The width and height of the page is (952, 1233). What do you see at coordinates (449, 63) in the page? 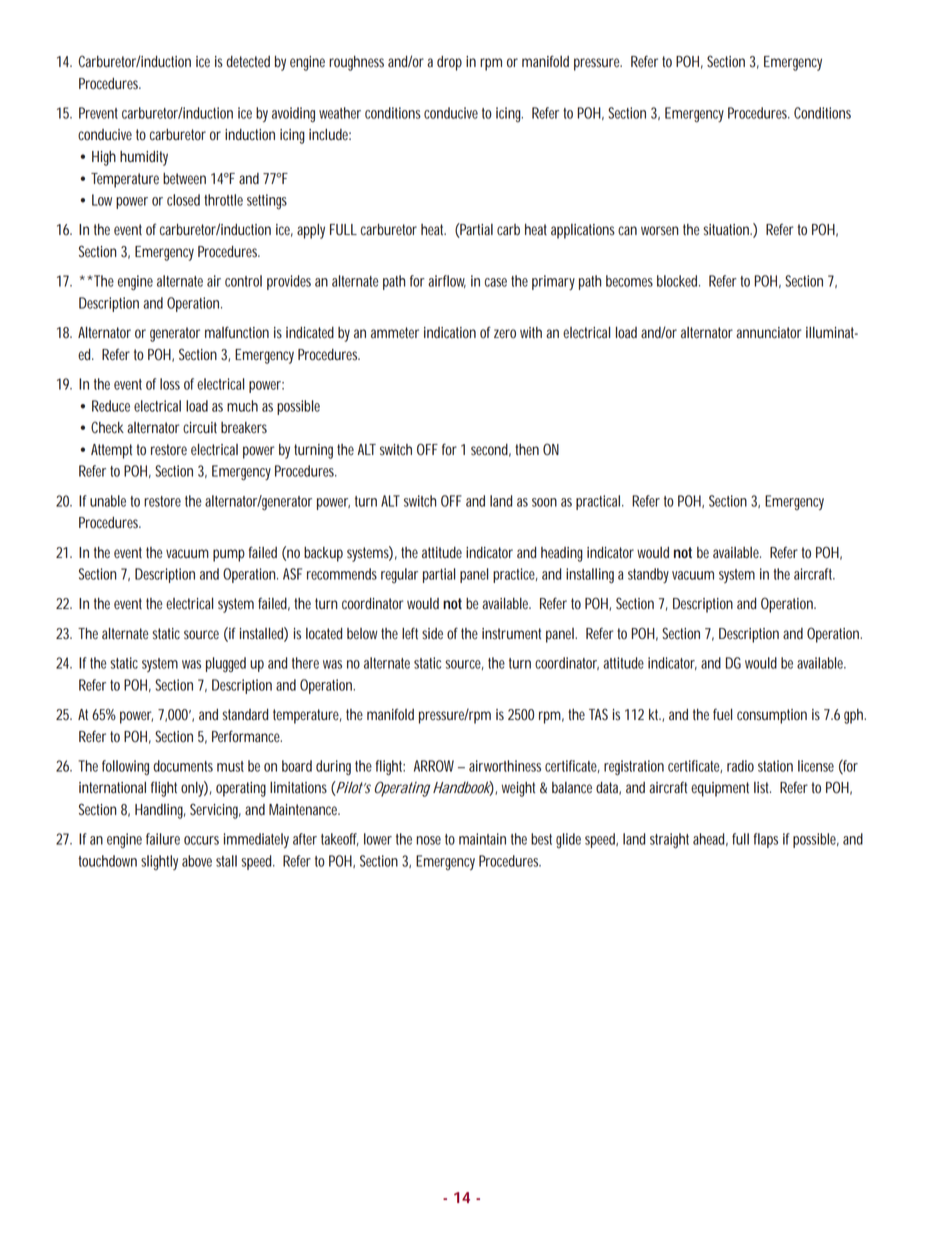
I see `drop` at bounding box center [449, 63].
